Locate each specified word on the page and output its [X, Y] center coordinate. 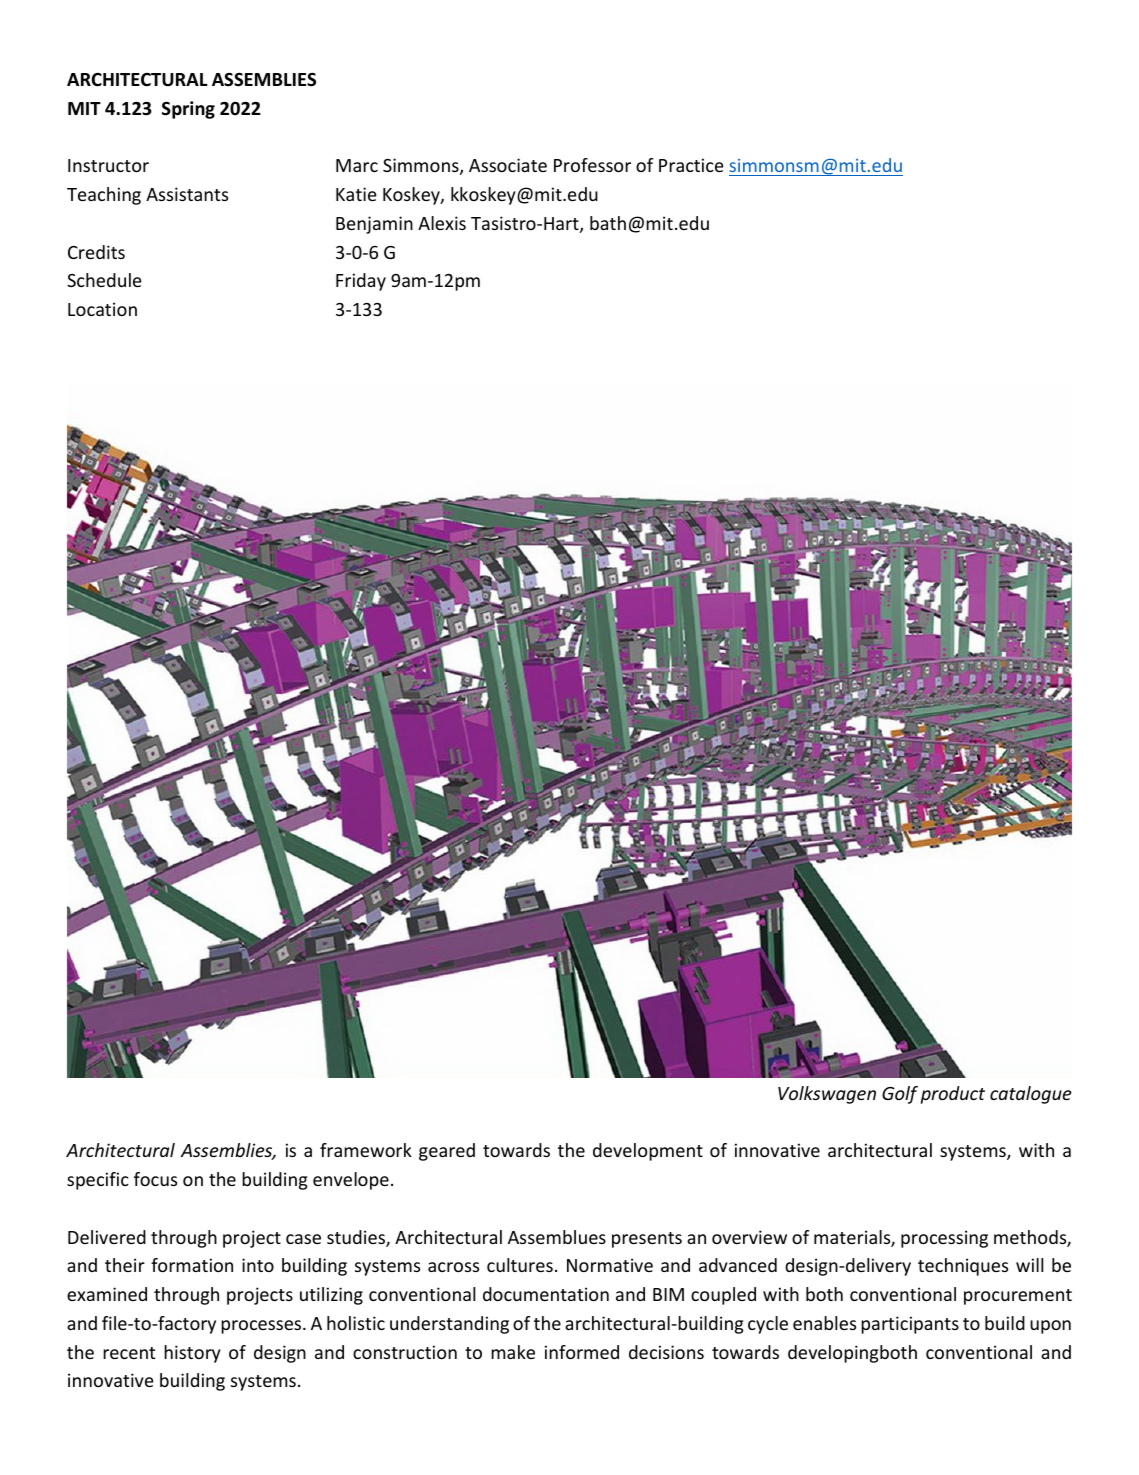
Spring [188, 110]
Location [102, 309]
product [953, 1095]
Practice [691, 165]
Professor [592, 165]
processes [262, 1327]
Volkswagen [827, 1095]
